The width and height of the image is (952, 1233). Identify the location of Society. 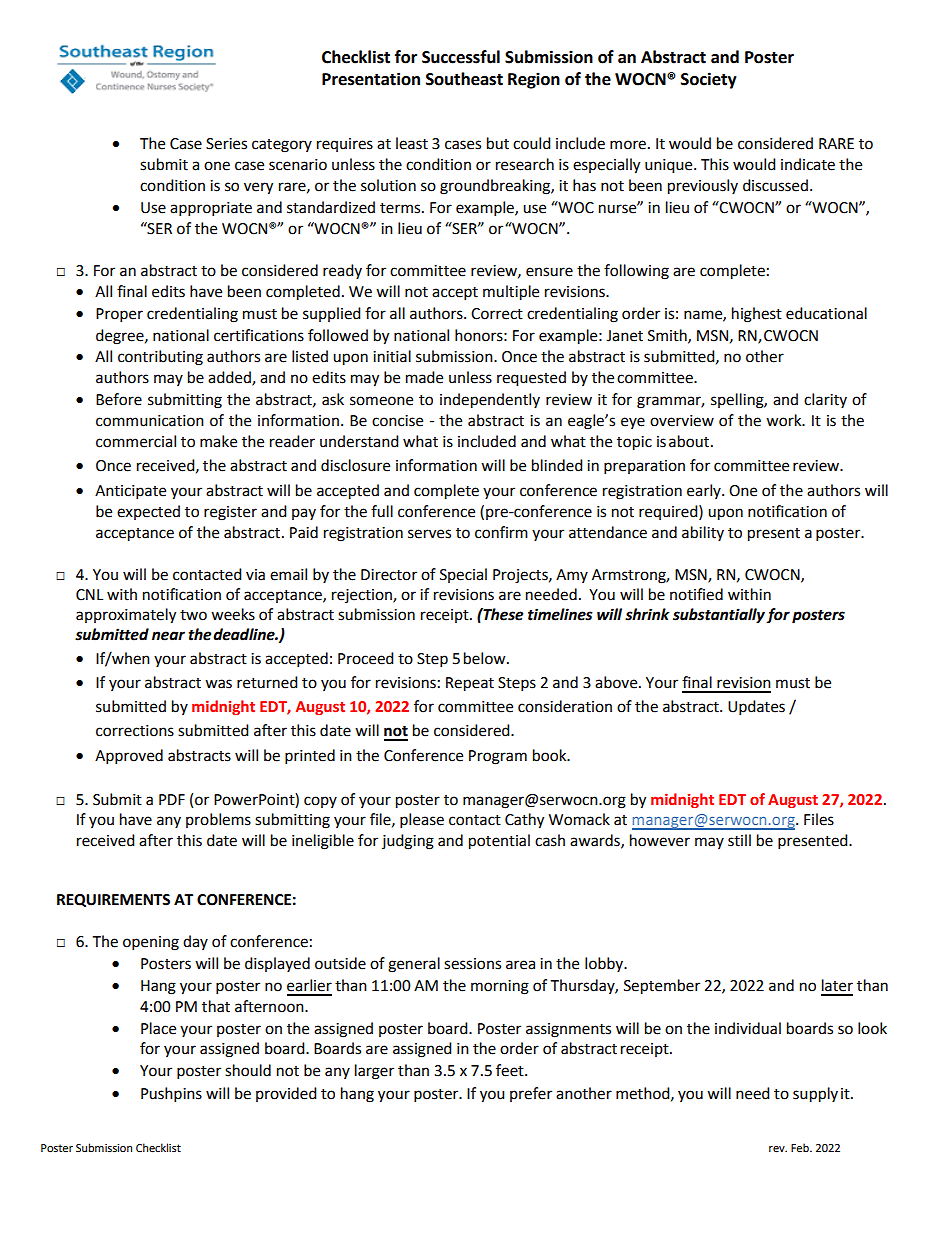
(709, 80).
